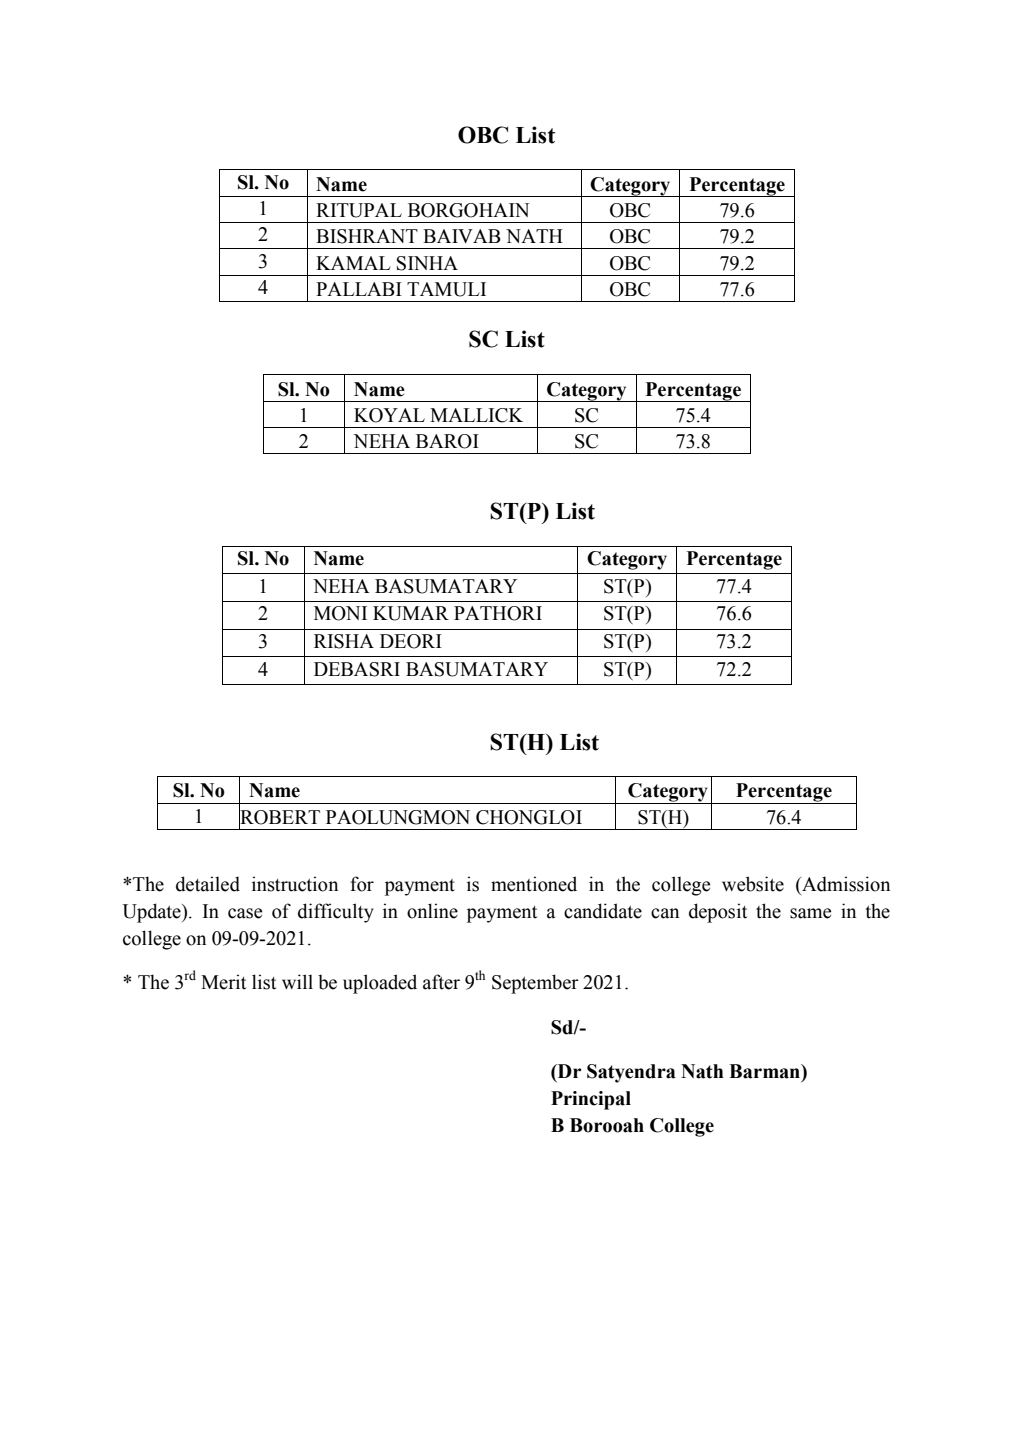 Image resolution: width=1012 pixels, height=1431 pixels. I want to click on SINHA, so click(427, 263).
